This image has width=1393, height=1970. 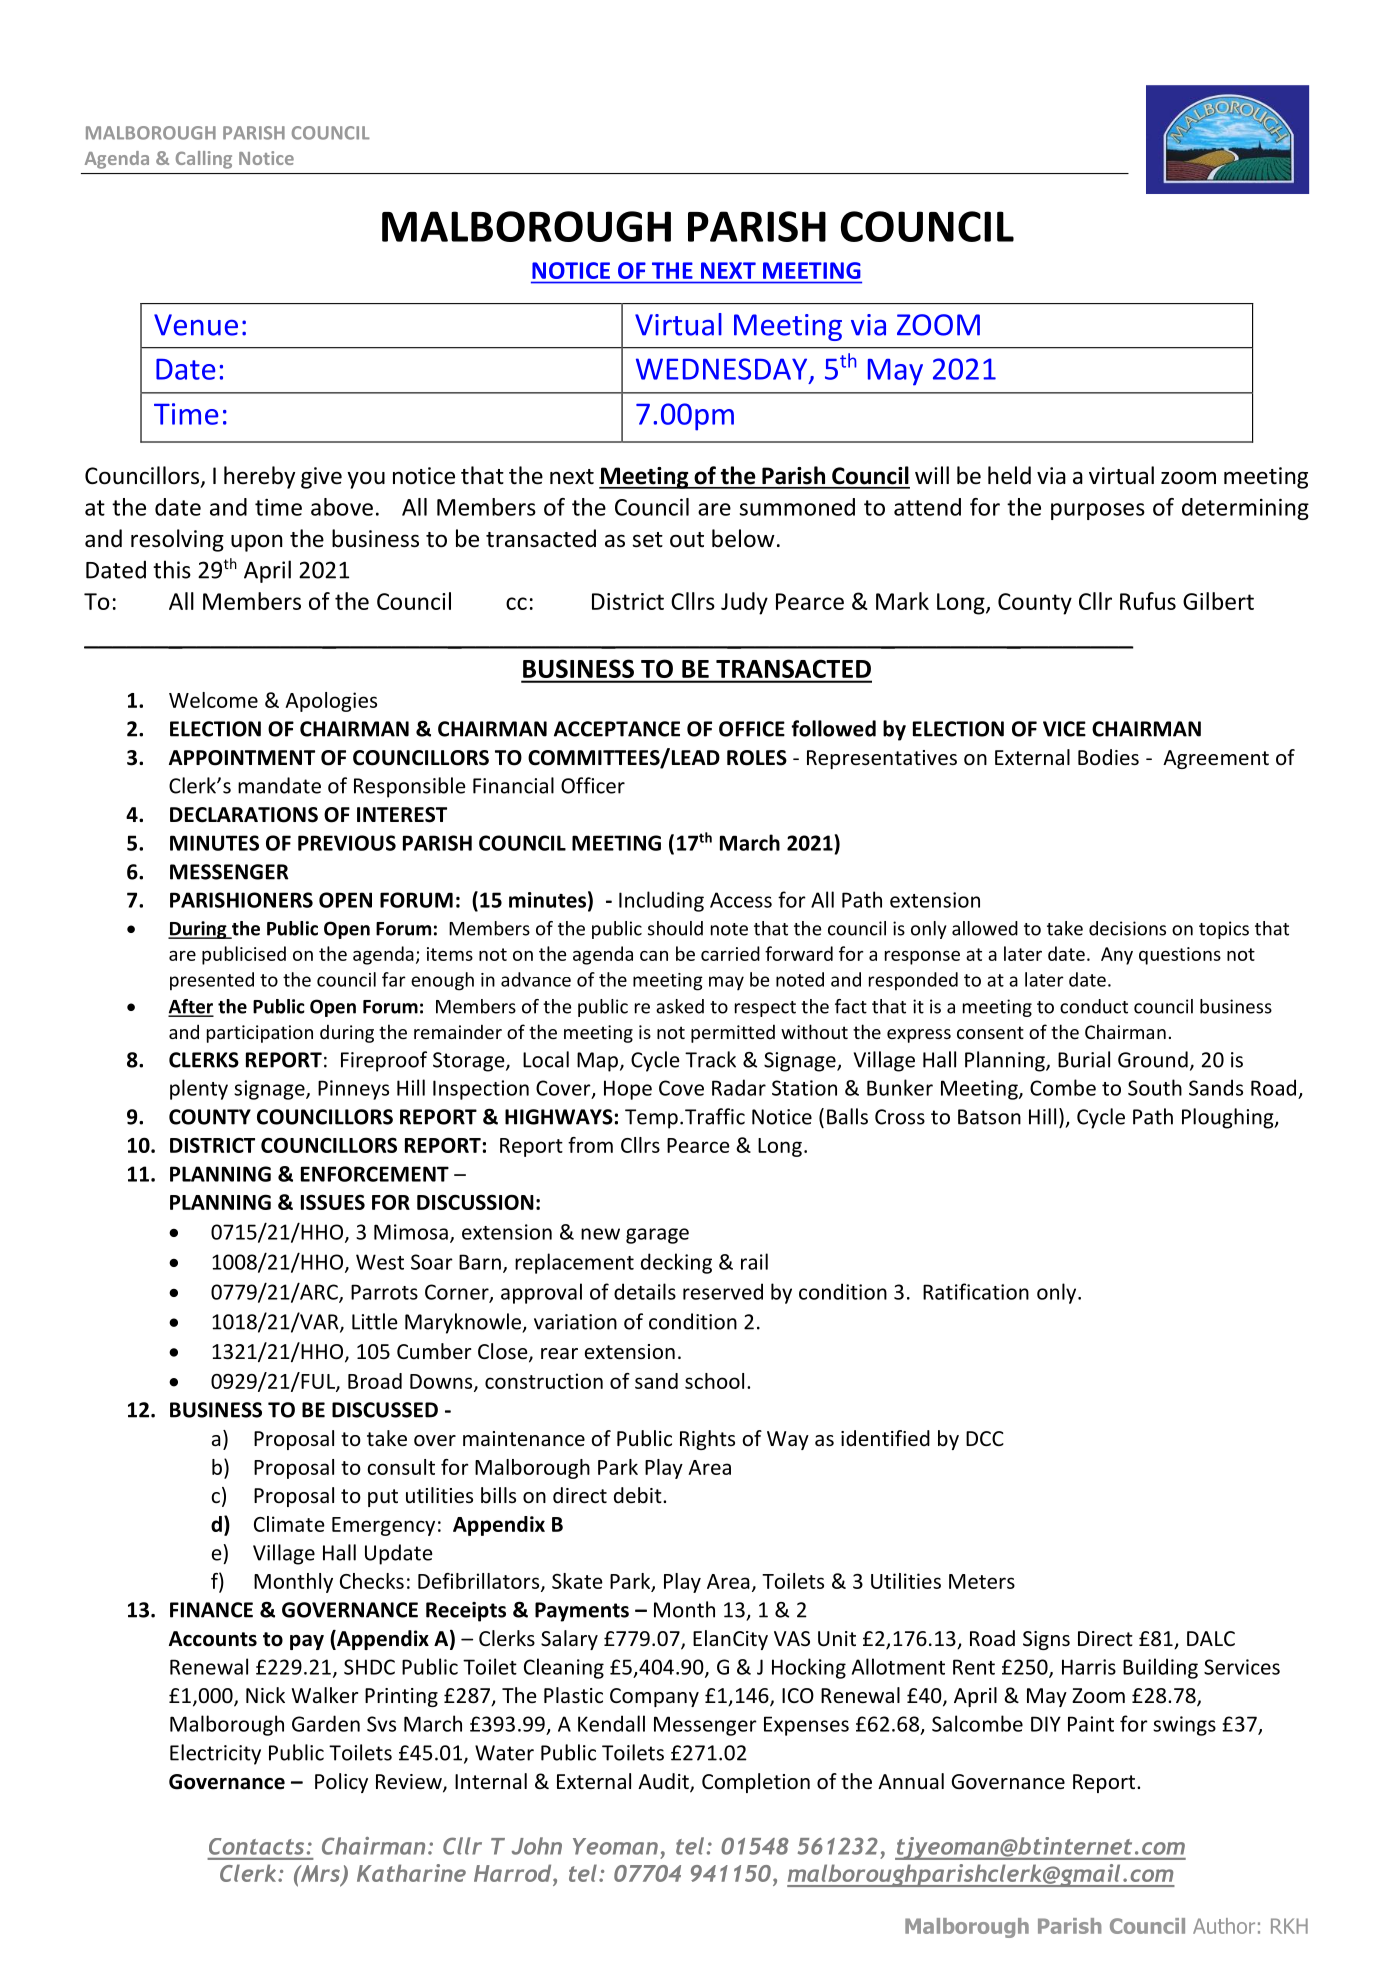 What do you see at coordinates (1009, 475) in the image?
I see `held` at bounding box center [1009, 475].
